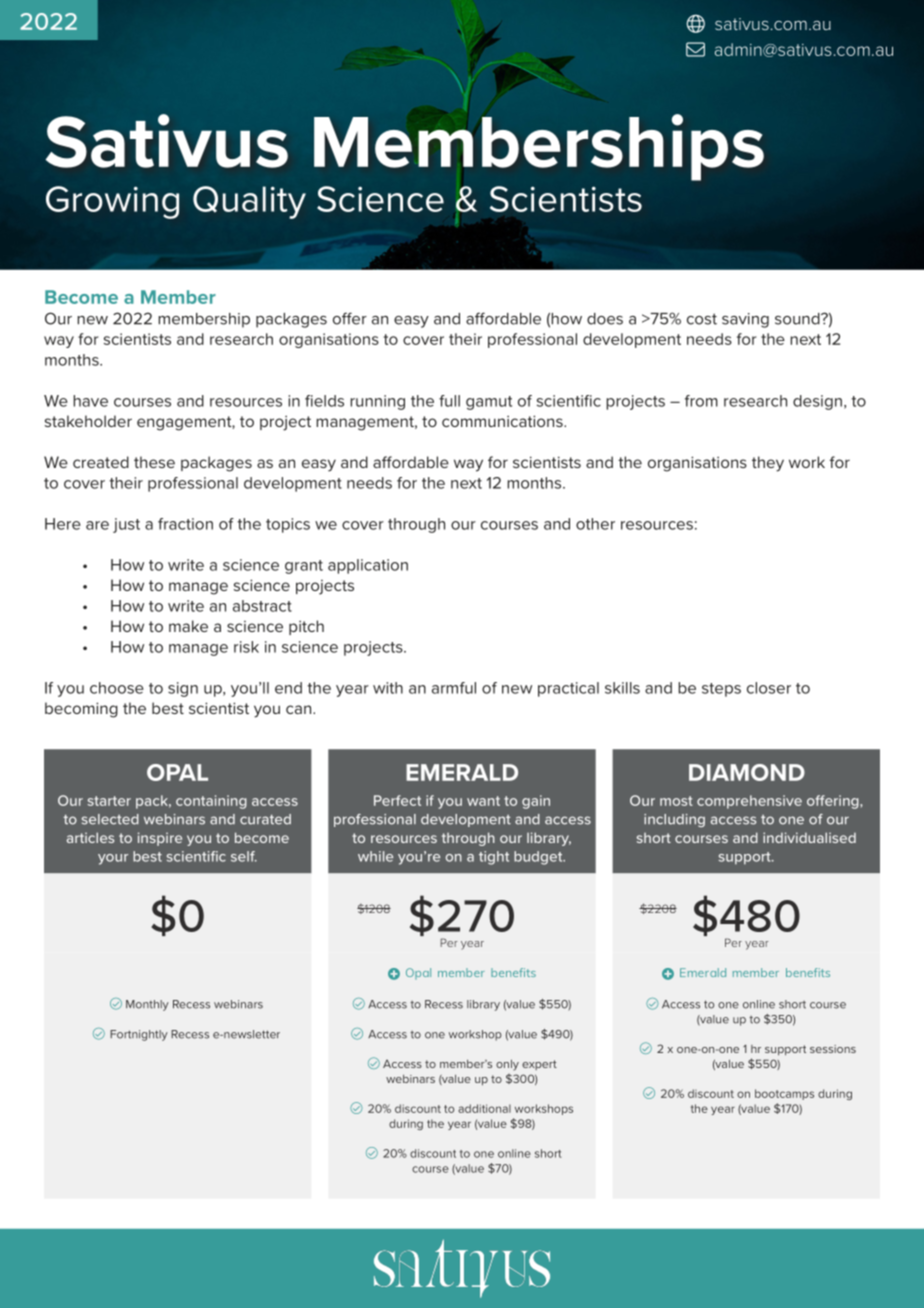 Image resolution: width=924 pixels, height=1308 pixels. Describe the element at coordinates (249, 202) in the screenshot. I see `Quality` at that location.
